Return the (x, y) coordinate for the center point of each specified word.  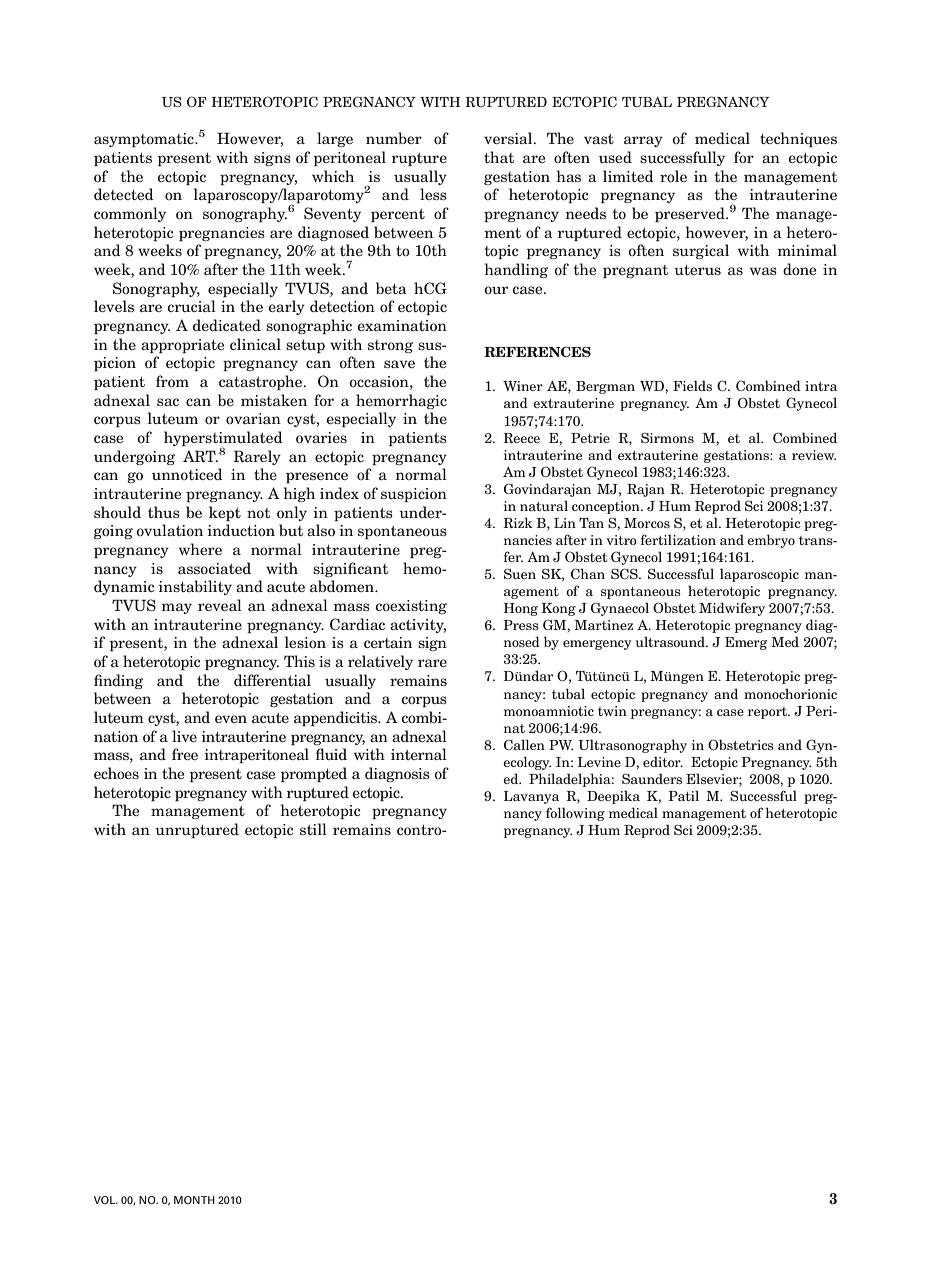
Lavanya (531, 797)
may (176, 608)
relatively (380, 662)
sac (168, 402)
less (433, 194)
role (673, 176)
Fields (692, 385)
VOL (106, 1200)
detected (124, 194)
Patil (683, 795)
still (313, 829)
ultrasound (671, 641)
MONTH (194, 1200)
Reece (521, 438)
